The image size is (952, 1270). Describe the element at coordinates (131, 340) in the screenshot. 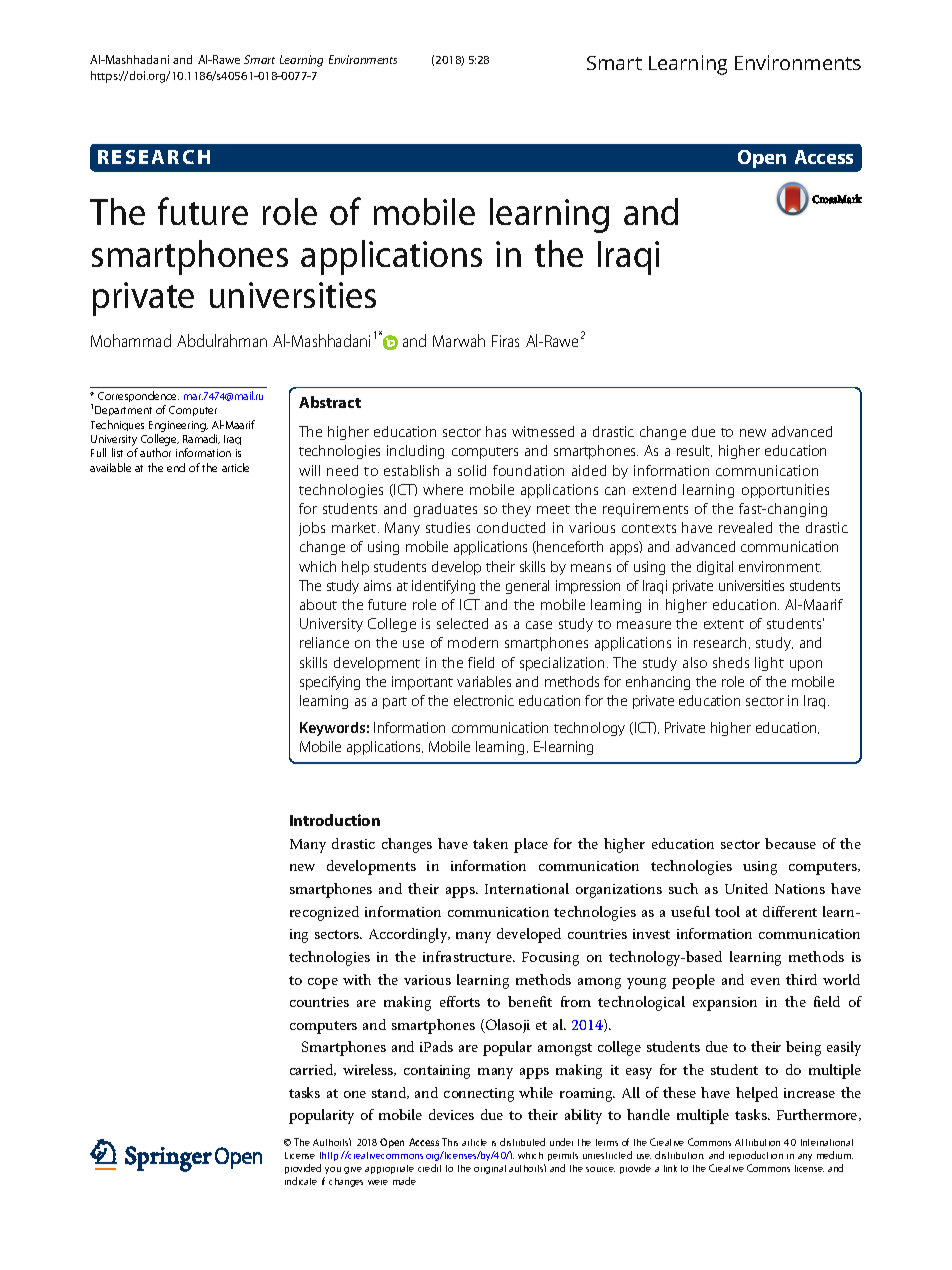

I see `Mohammad` at that location.
